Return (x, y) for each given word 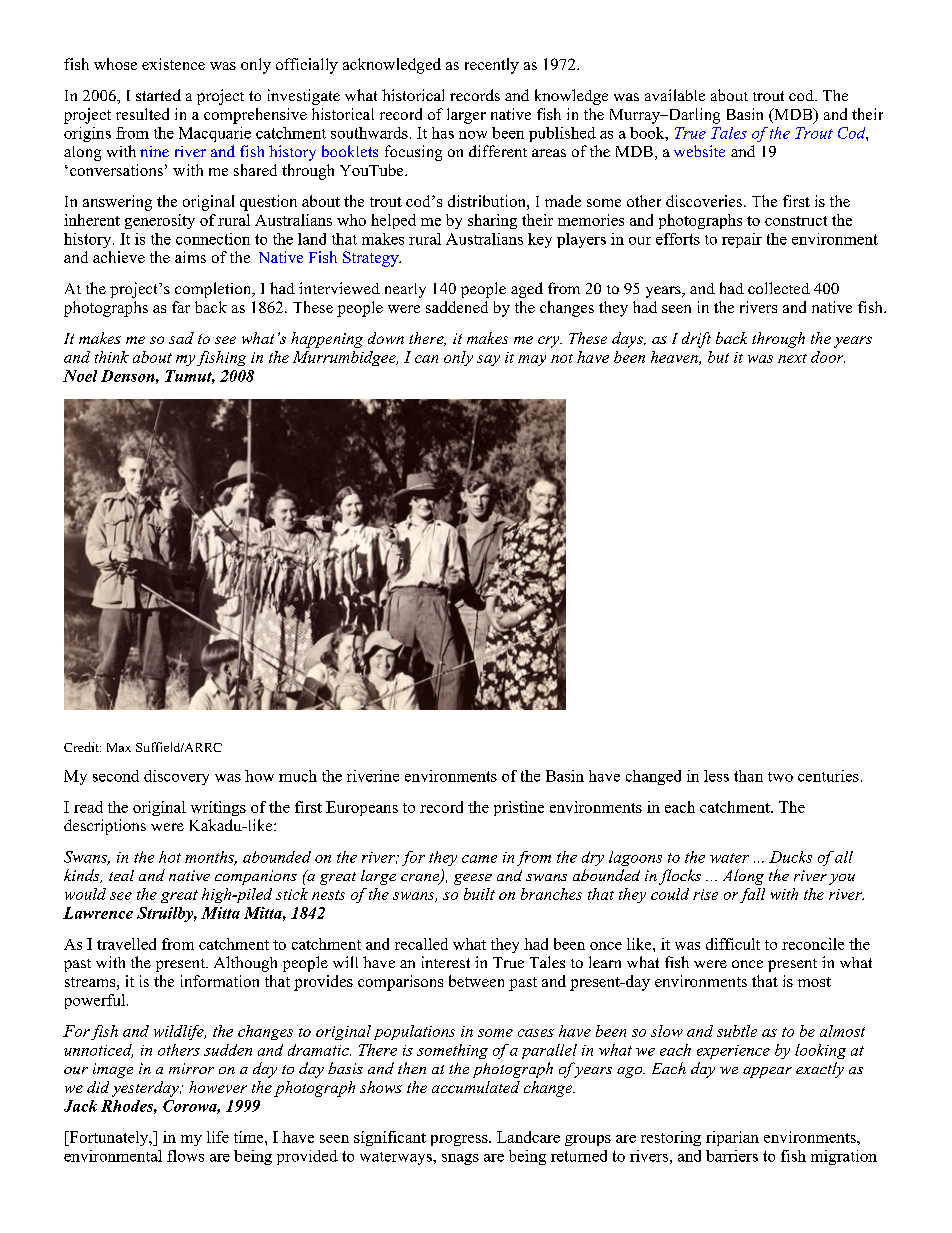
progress (460, 1140)
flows (185, 1156)
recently (492, 66)
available (675, 95)
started (158, 95)
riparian (732, 1138)
